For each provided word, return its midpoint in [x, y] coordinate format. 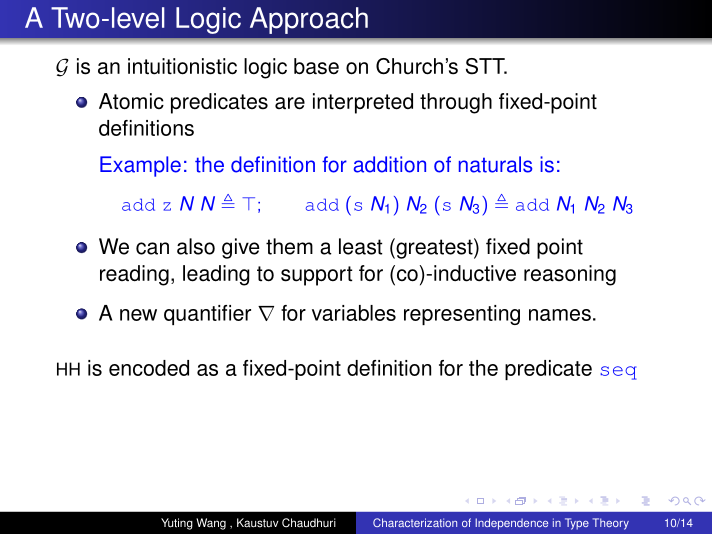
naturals [495, 164]
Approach [309, 20]
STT [486, 66]
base [316, 66]
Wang [211, 524]
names [560, 315]
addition [390, 164]
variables [354, 313]
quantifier [207, 315]
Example [140, 166]
